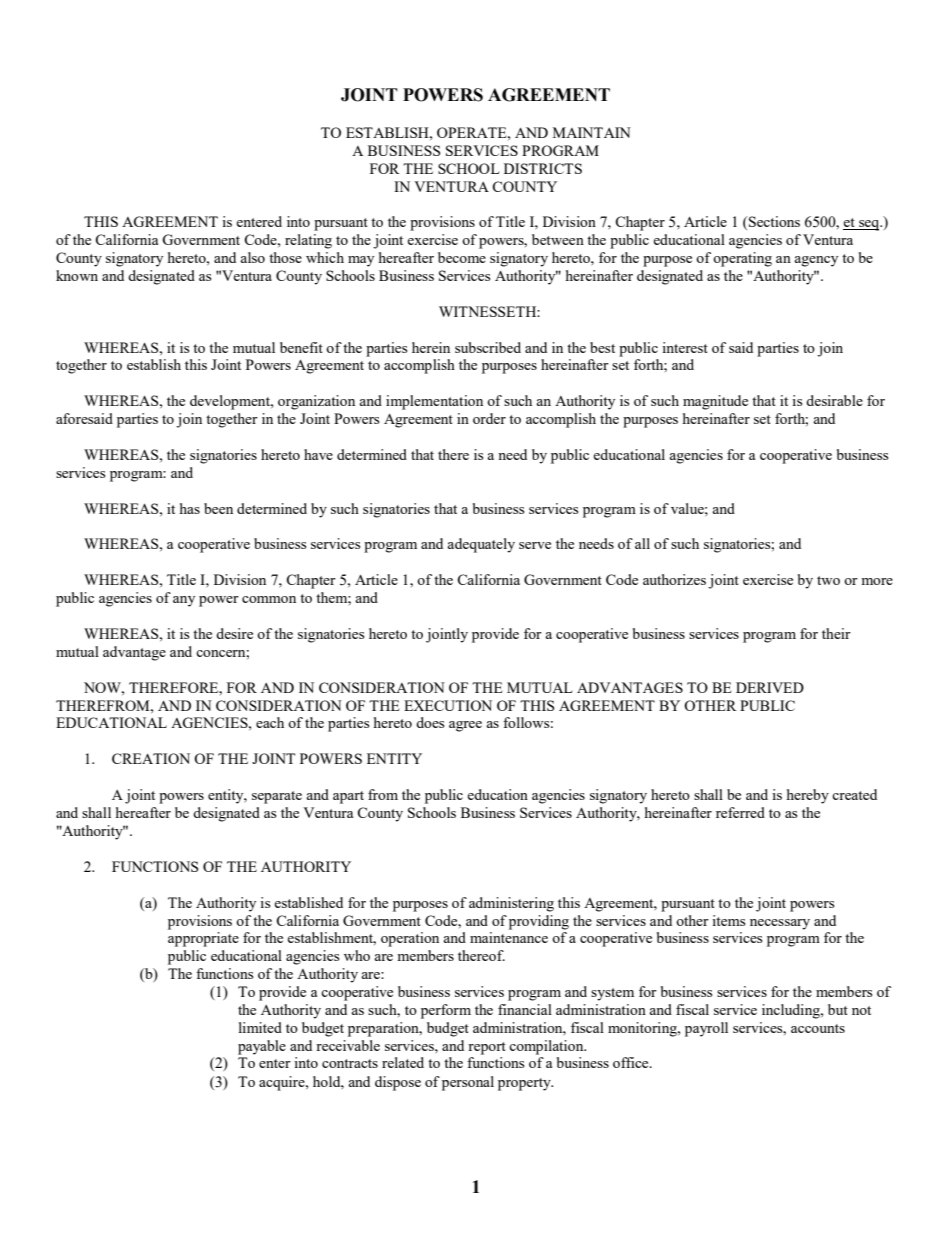  What do you see at coordinates (151, 758) in the screenshot?
I see `CREATION` at bounding box center [151, 758].
